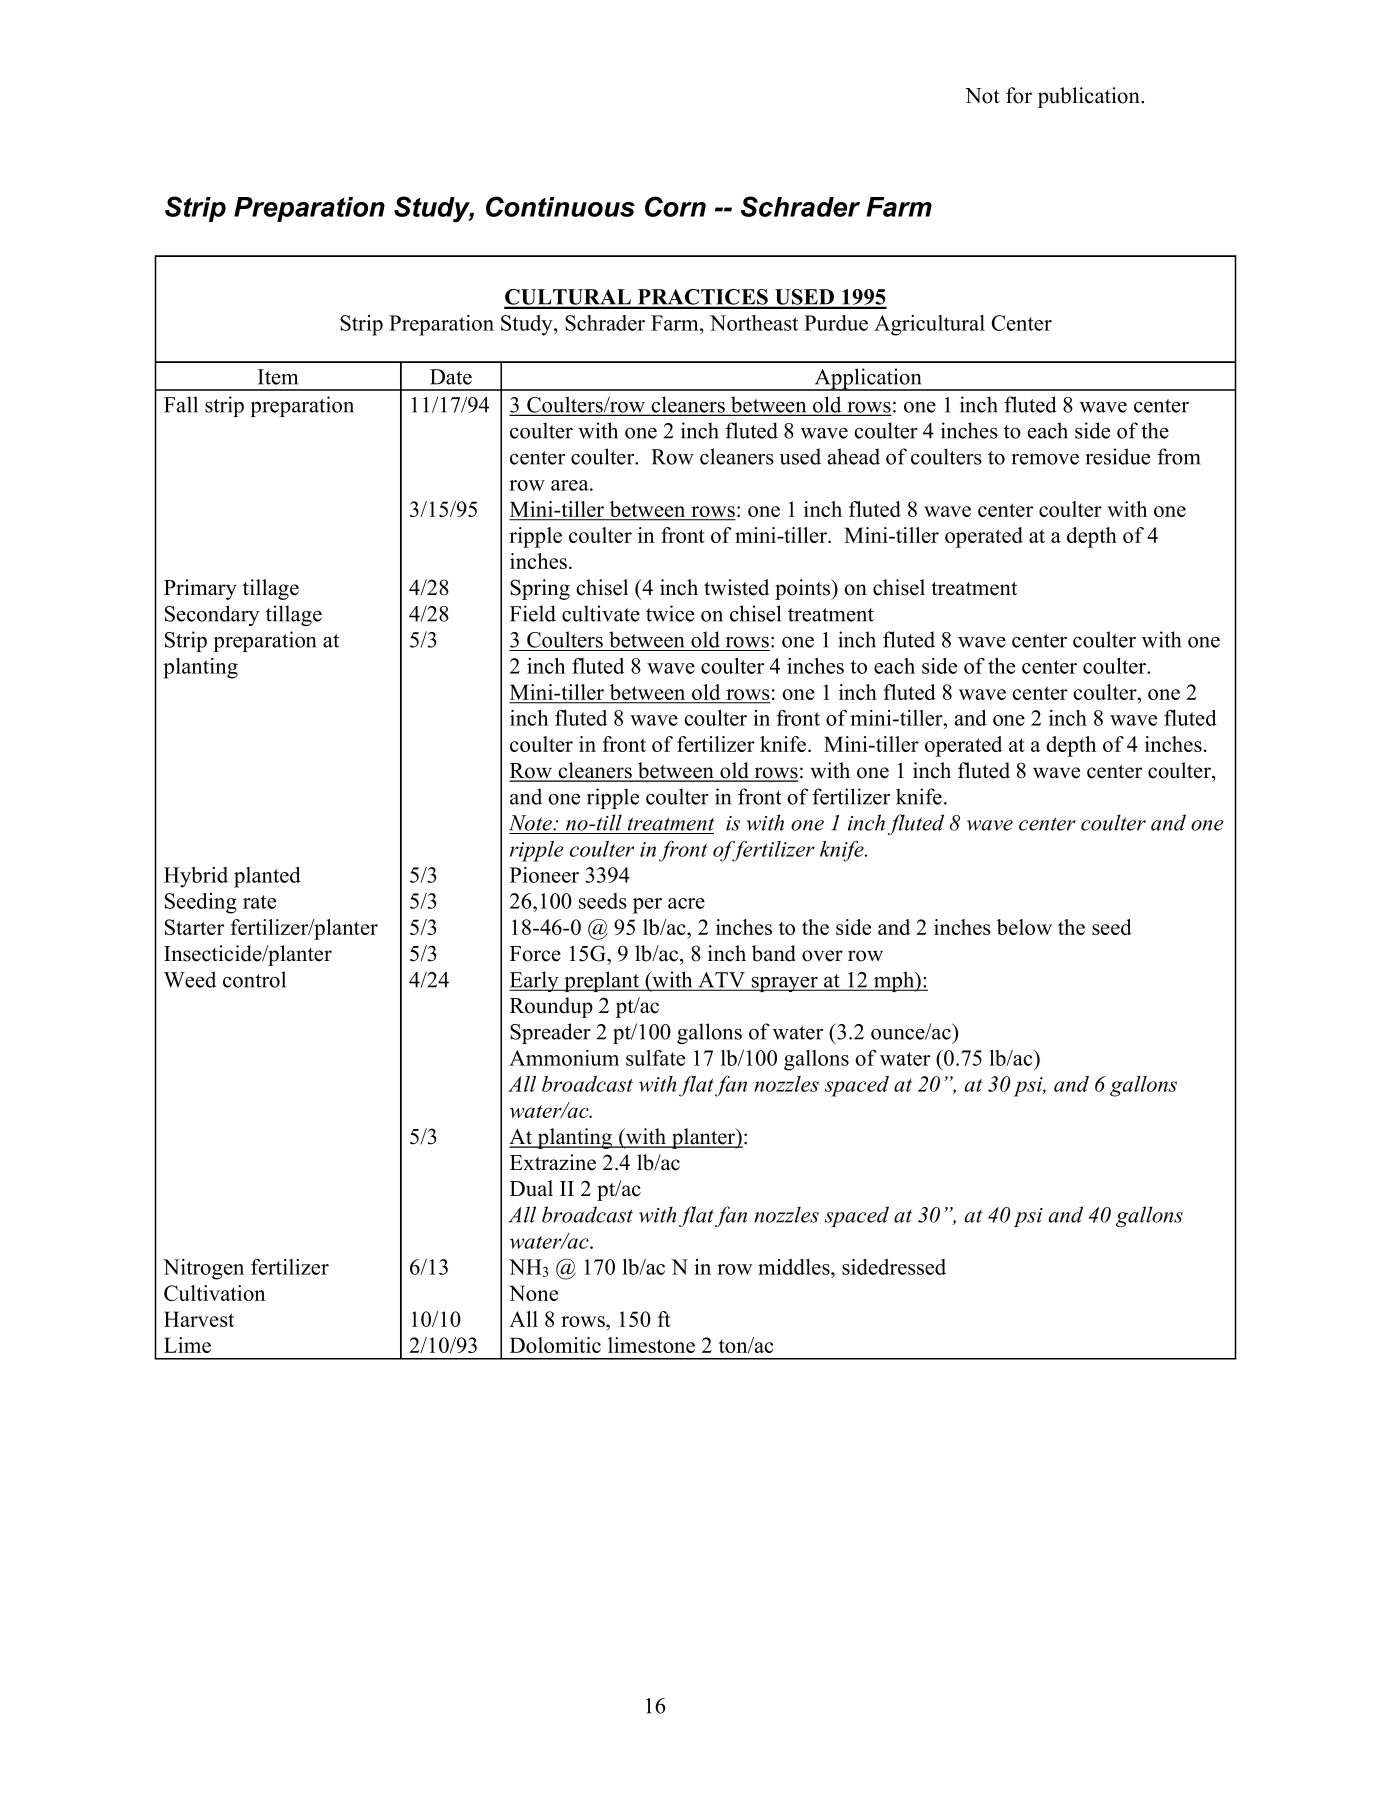 The image size is (1391, 1800). What do you see at coordinates (212, 615) in the screenshot?
I see `Secondary` at bounding box center [212, 615].
